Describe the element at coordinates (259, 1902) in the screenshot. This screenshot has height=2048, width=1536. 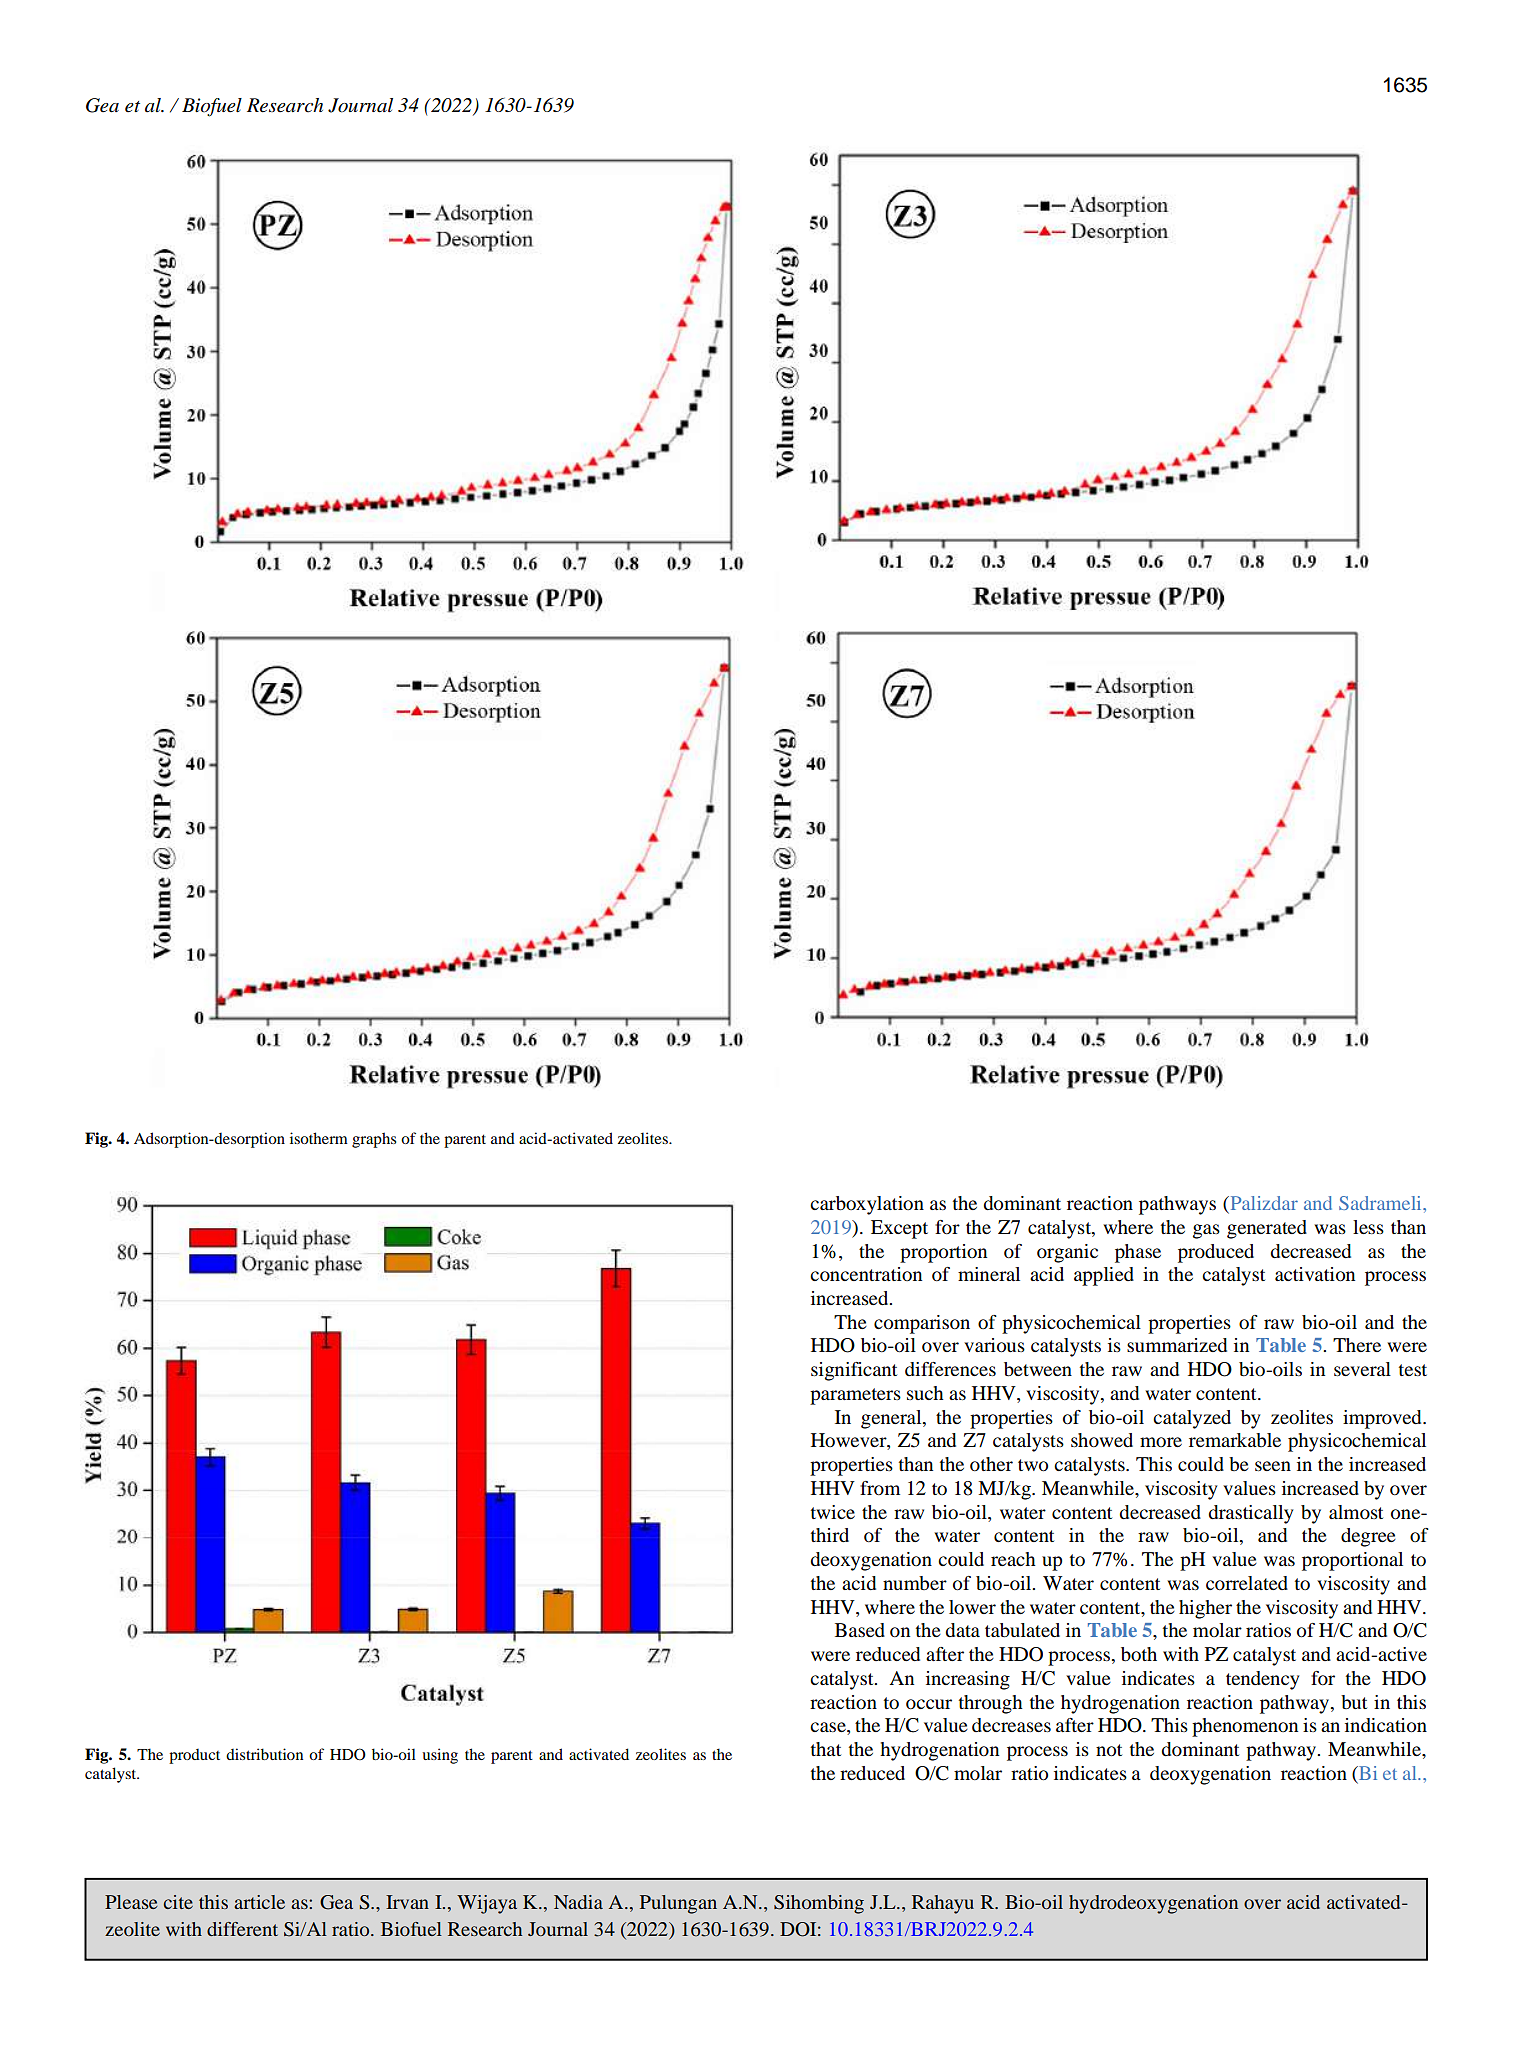
I see `article` at that location.
